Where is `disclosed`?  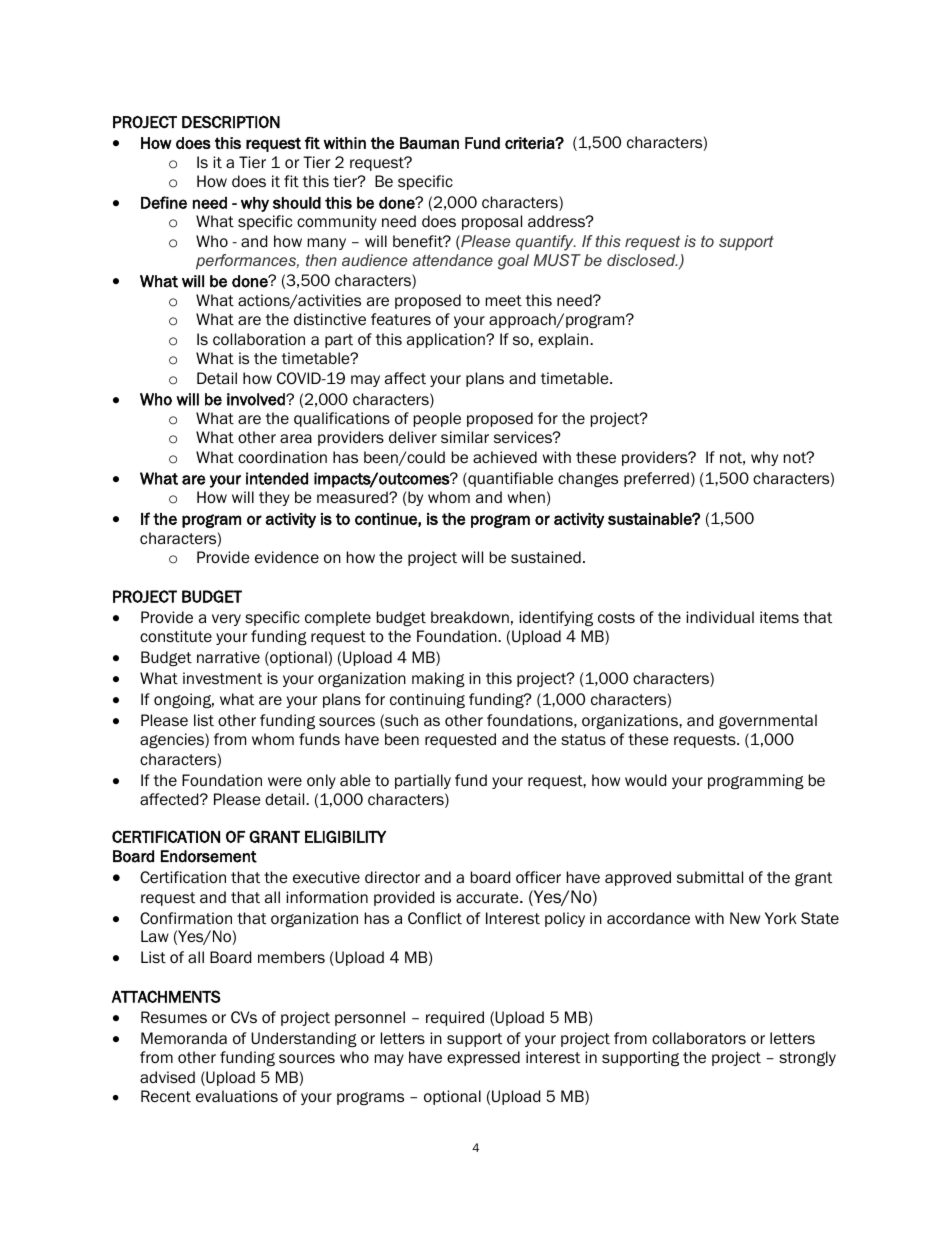 disclosed is located at coordinates (642, 260).
